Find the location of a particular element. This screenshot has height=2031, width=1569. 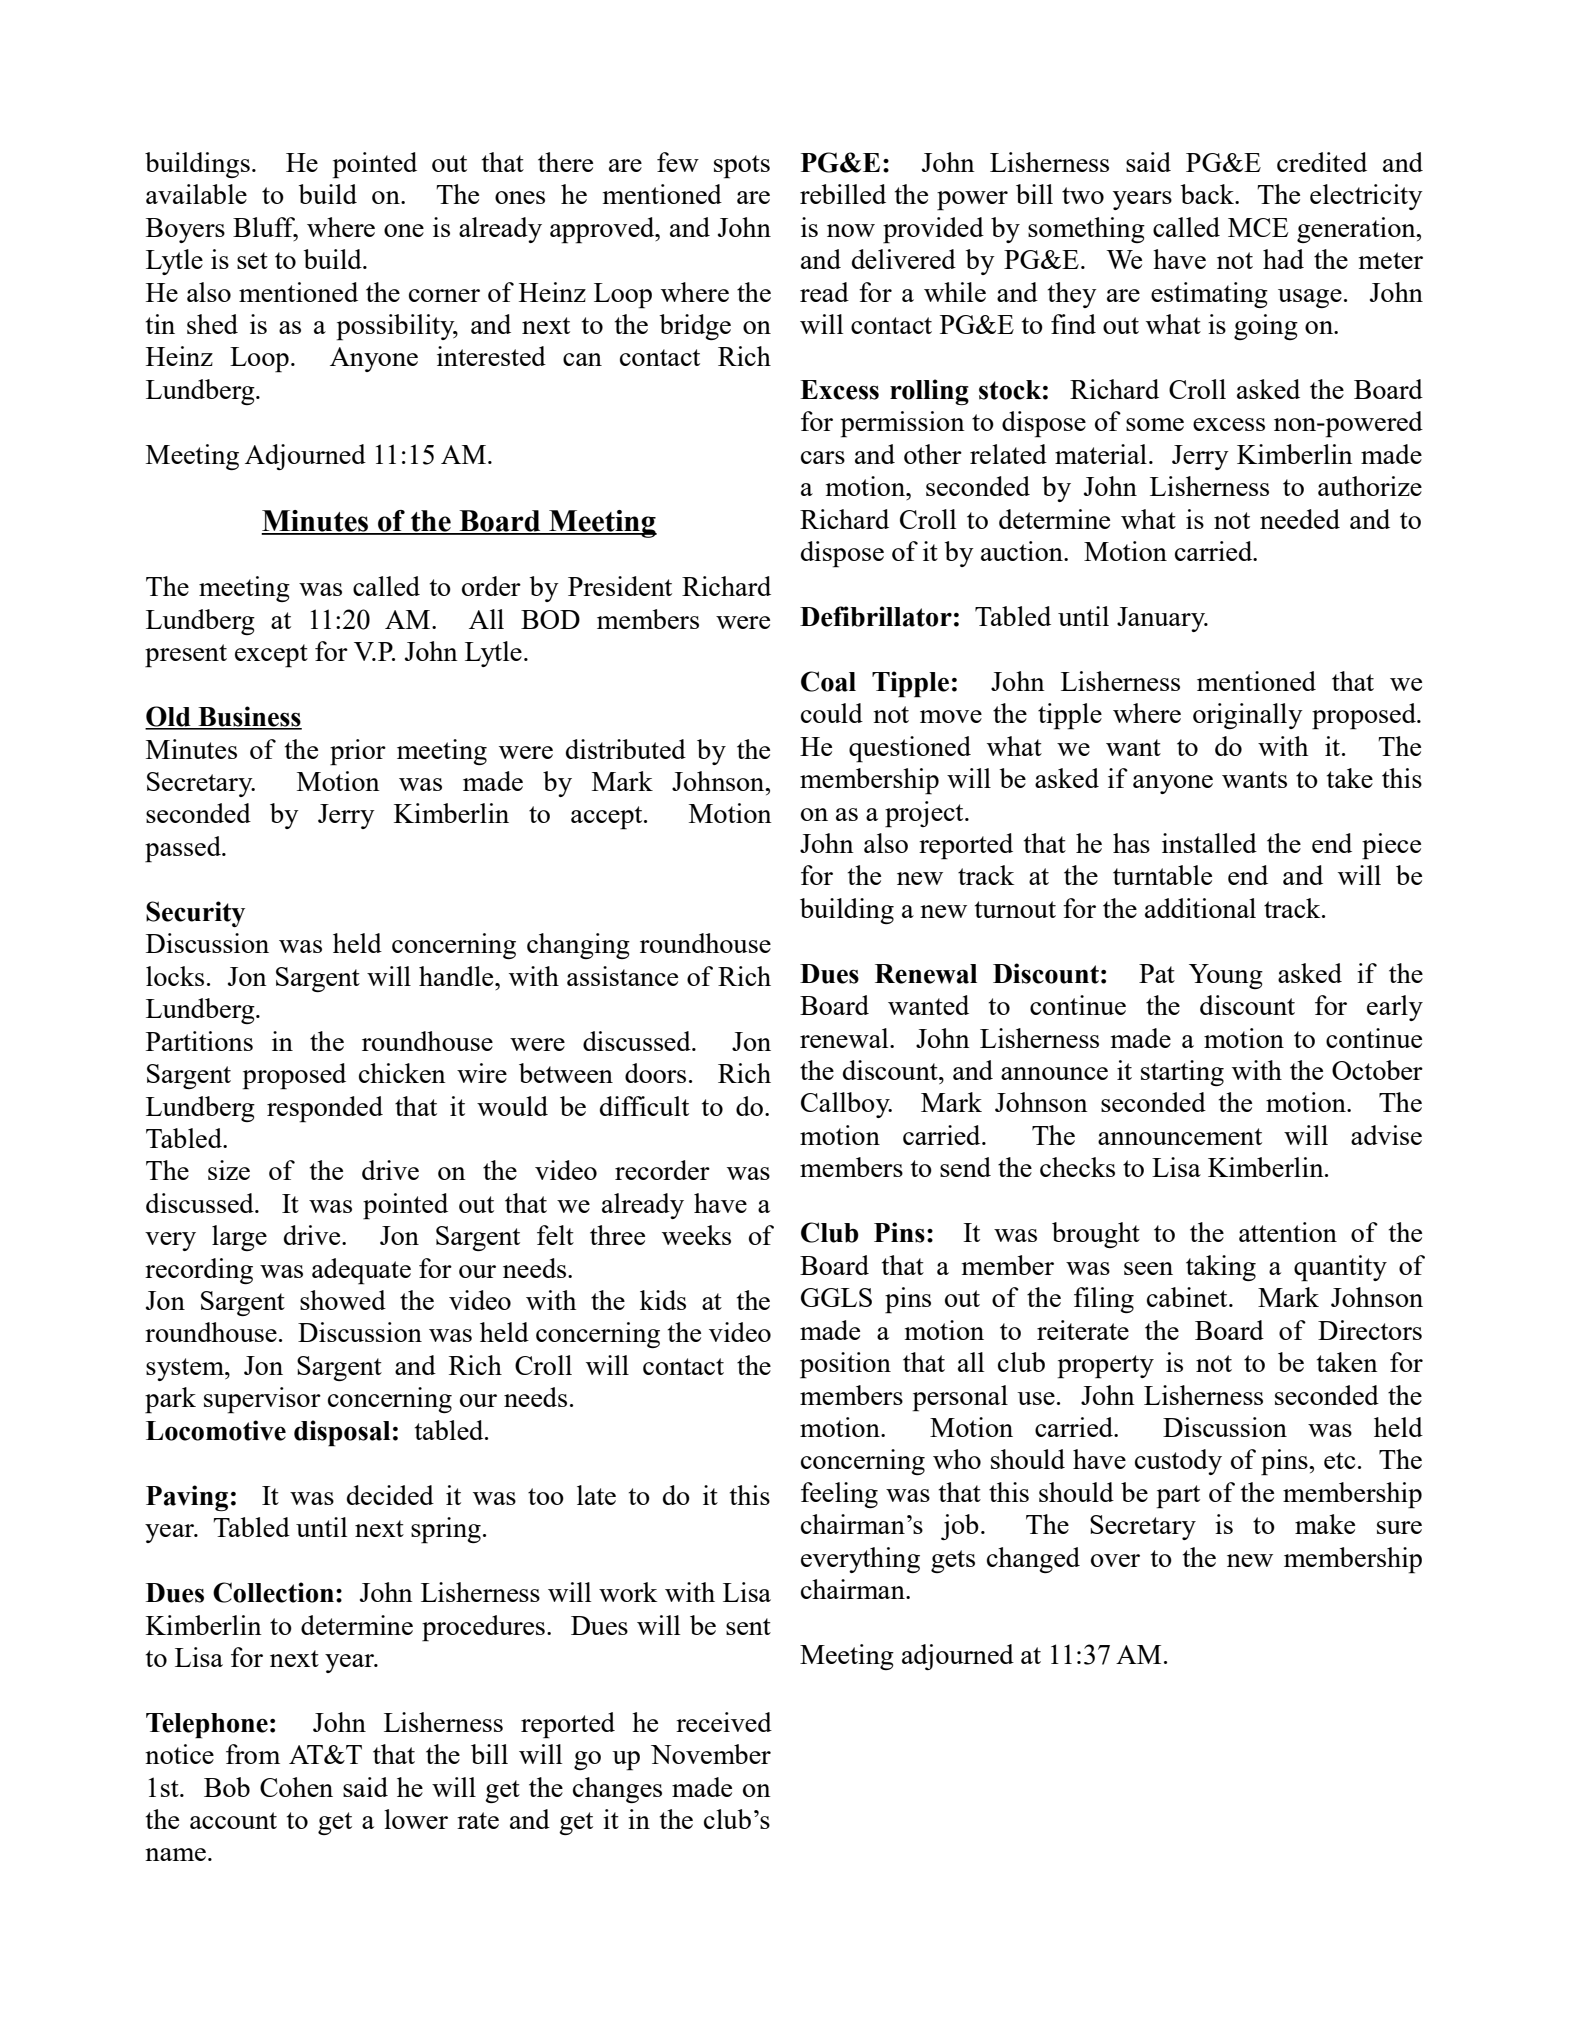

November is located at coordinates (711, 1754).
